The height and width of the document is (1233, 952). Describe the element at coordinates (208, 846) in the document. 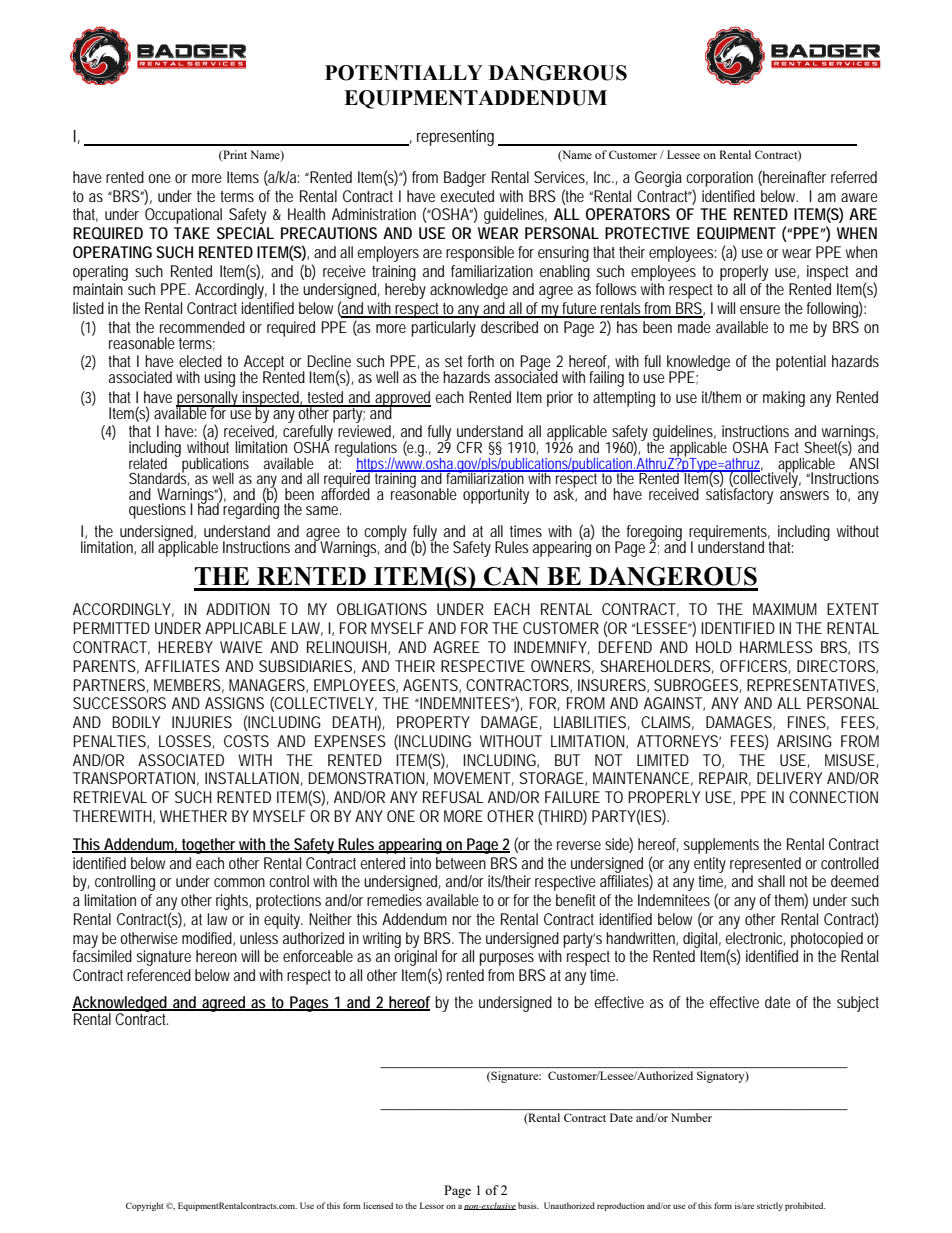

I see `together` at that location.
